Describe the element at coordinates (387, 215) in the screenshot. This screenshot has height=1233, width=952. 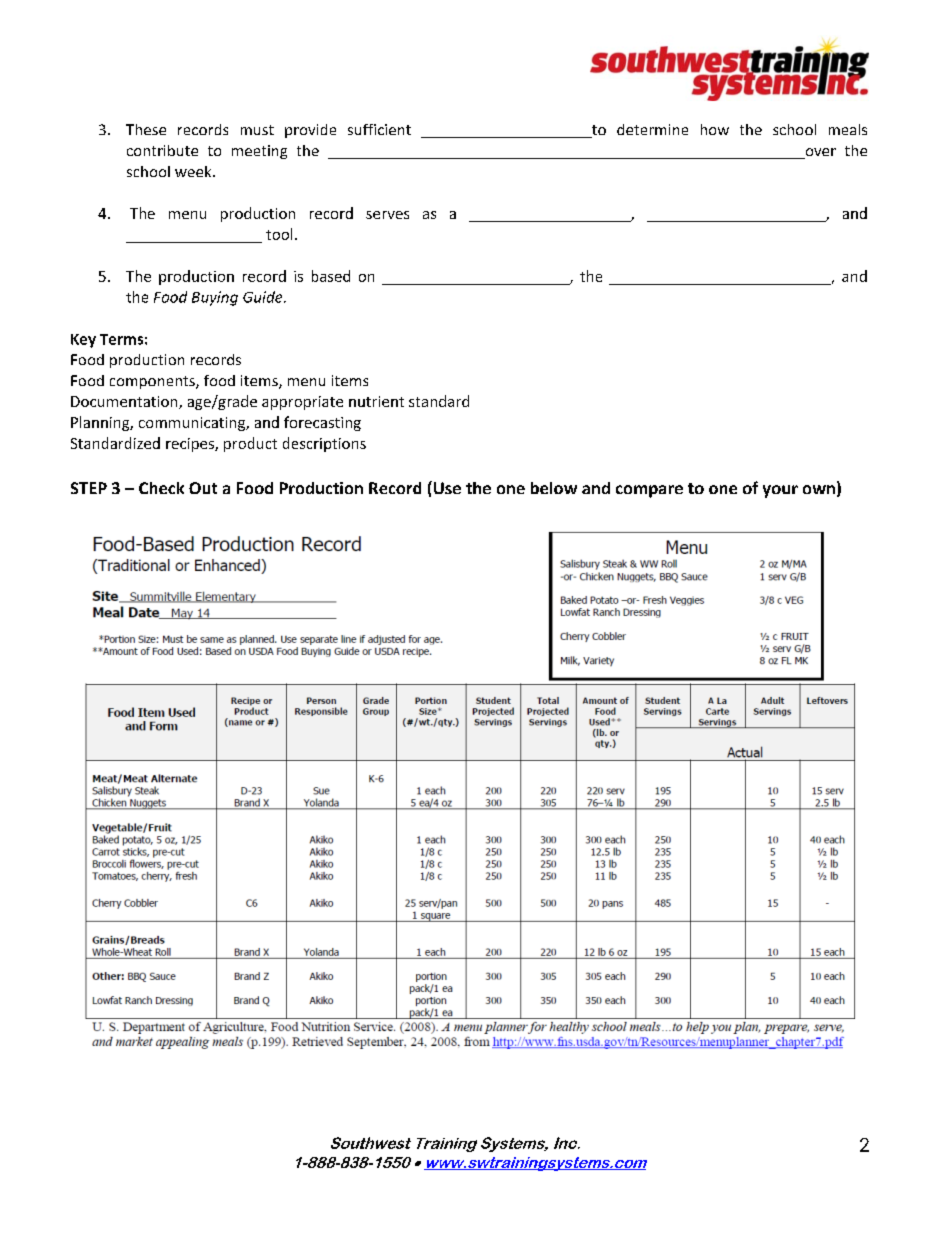
I see `serves` at that location.
